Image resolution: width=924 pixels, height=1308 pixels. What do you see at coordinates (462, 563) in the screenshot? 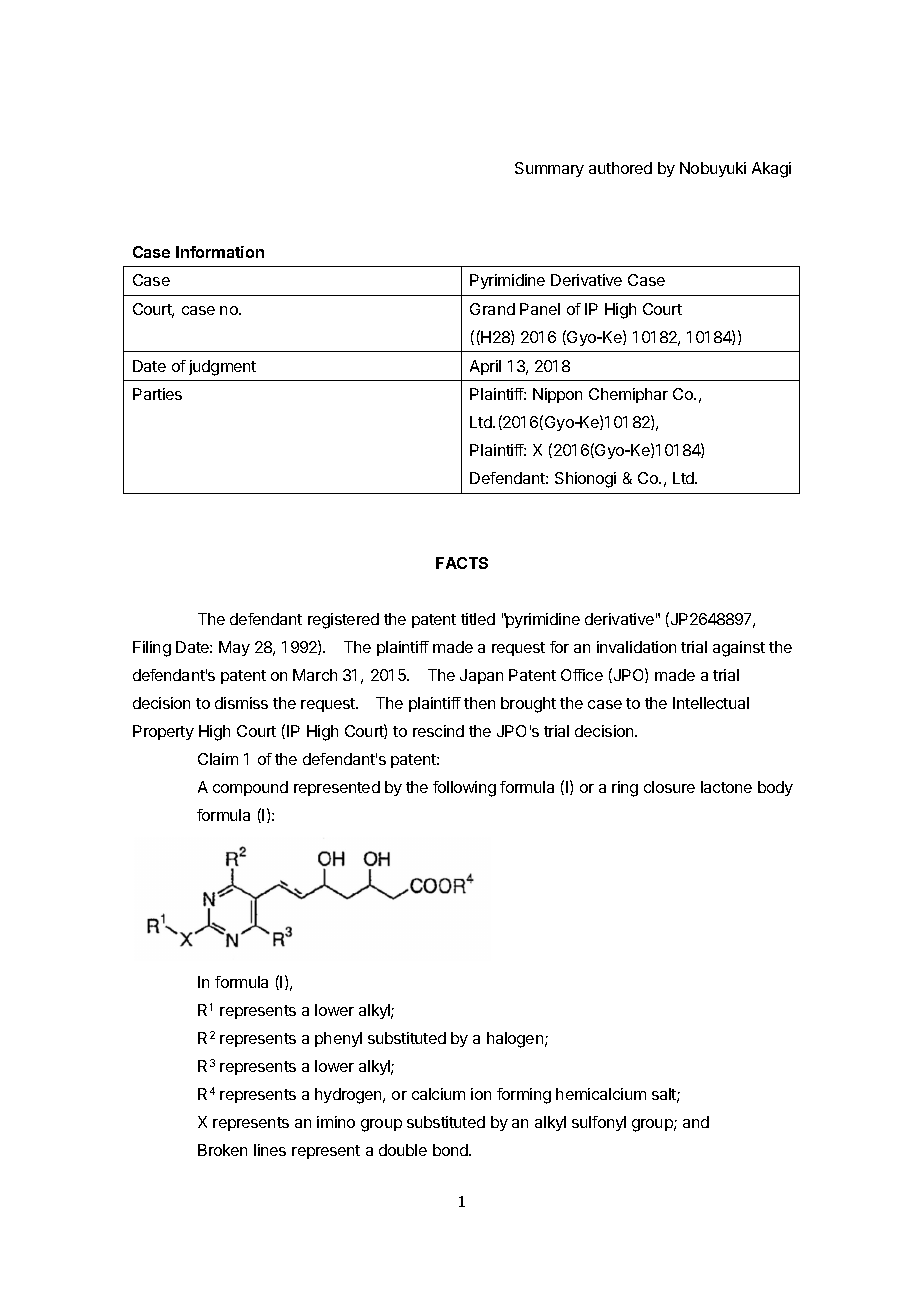
I see `FACTS` at bounding box center [462, 563].
